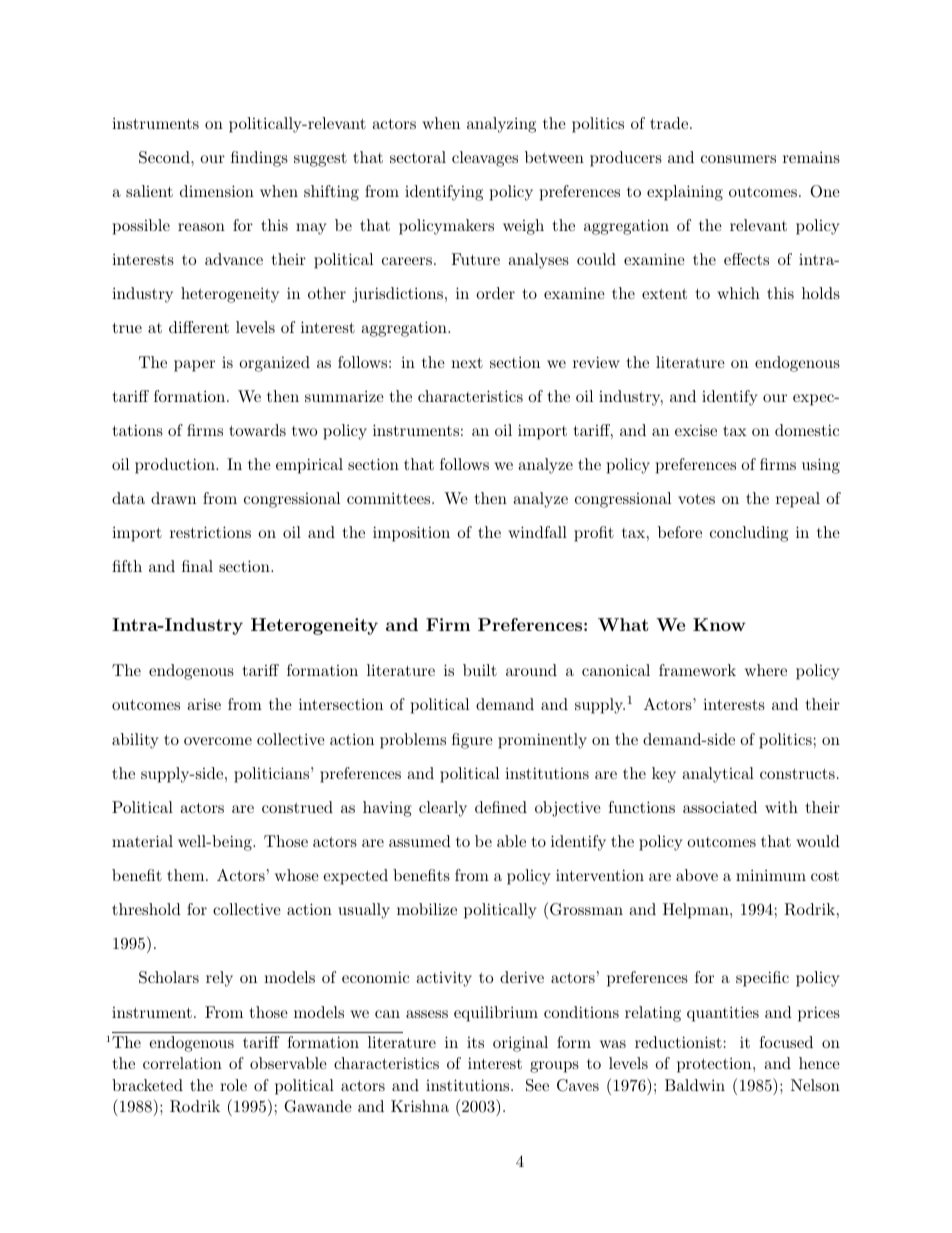 The height and width of the image is (1233, 952). Describe the element at coordinates (738, 159) in the image. I see `consumers` at that location.
